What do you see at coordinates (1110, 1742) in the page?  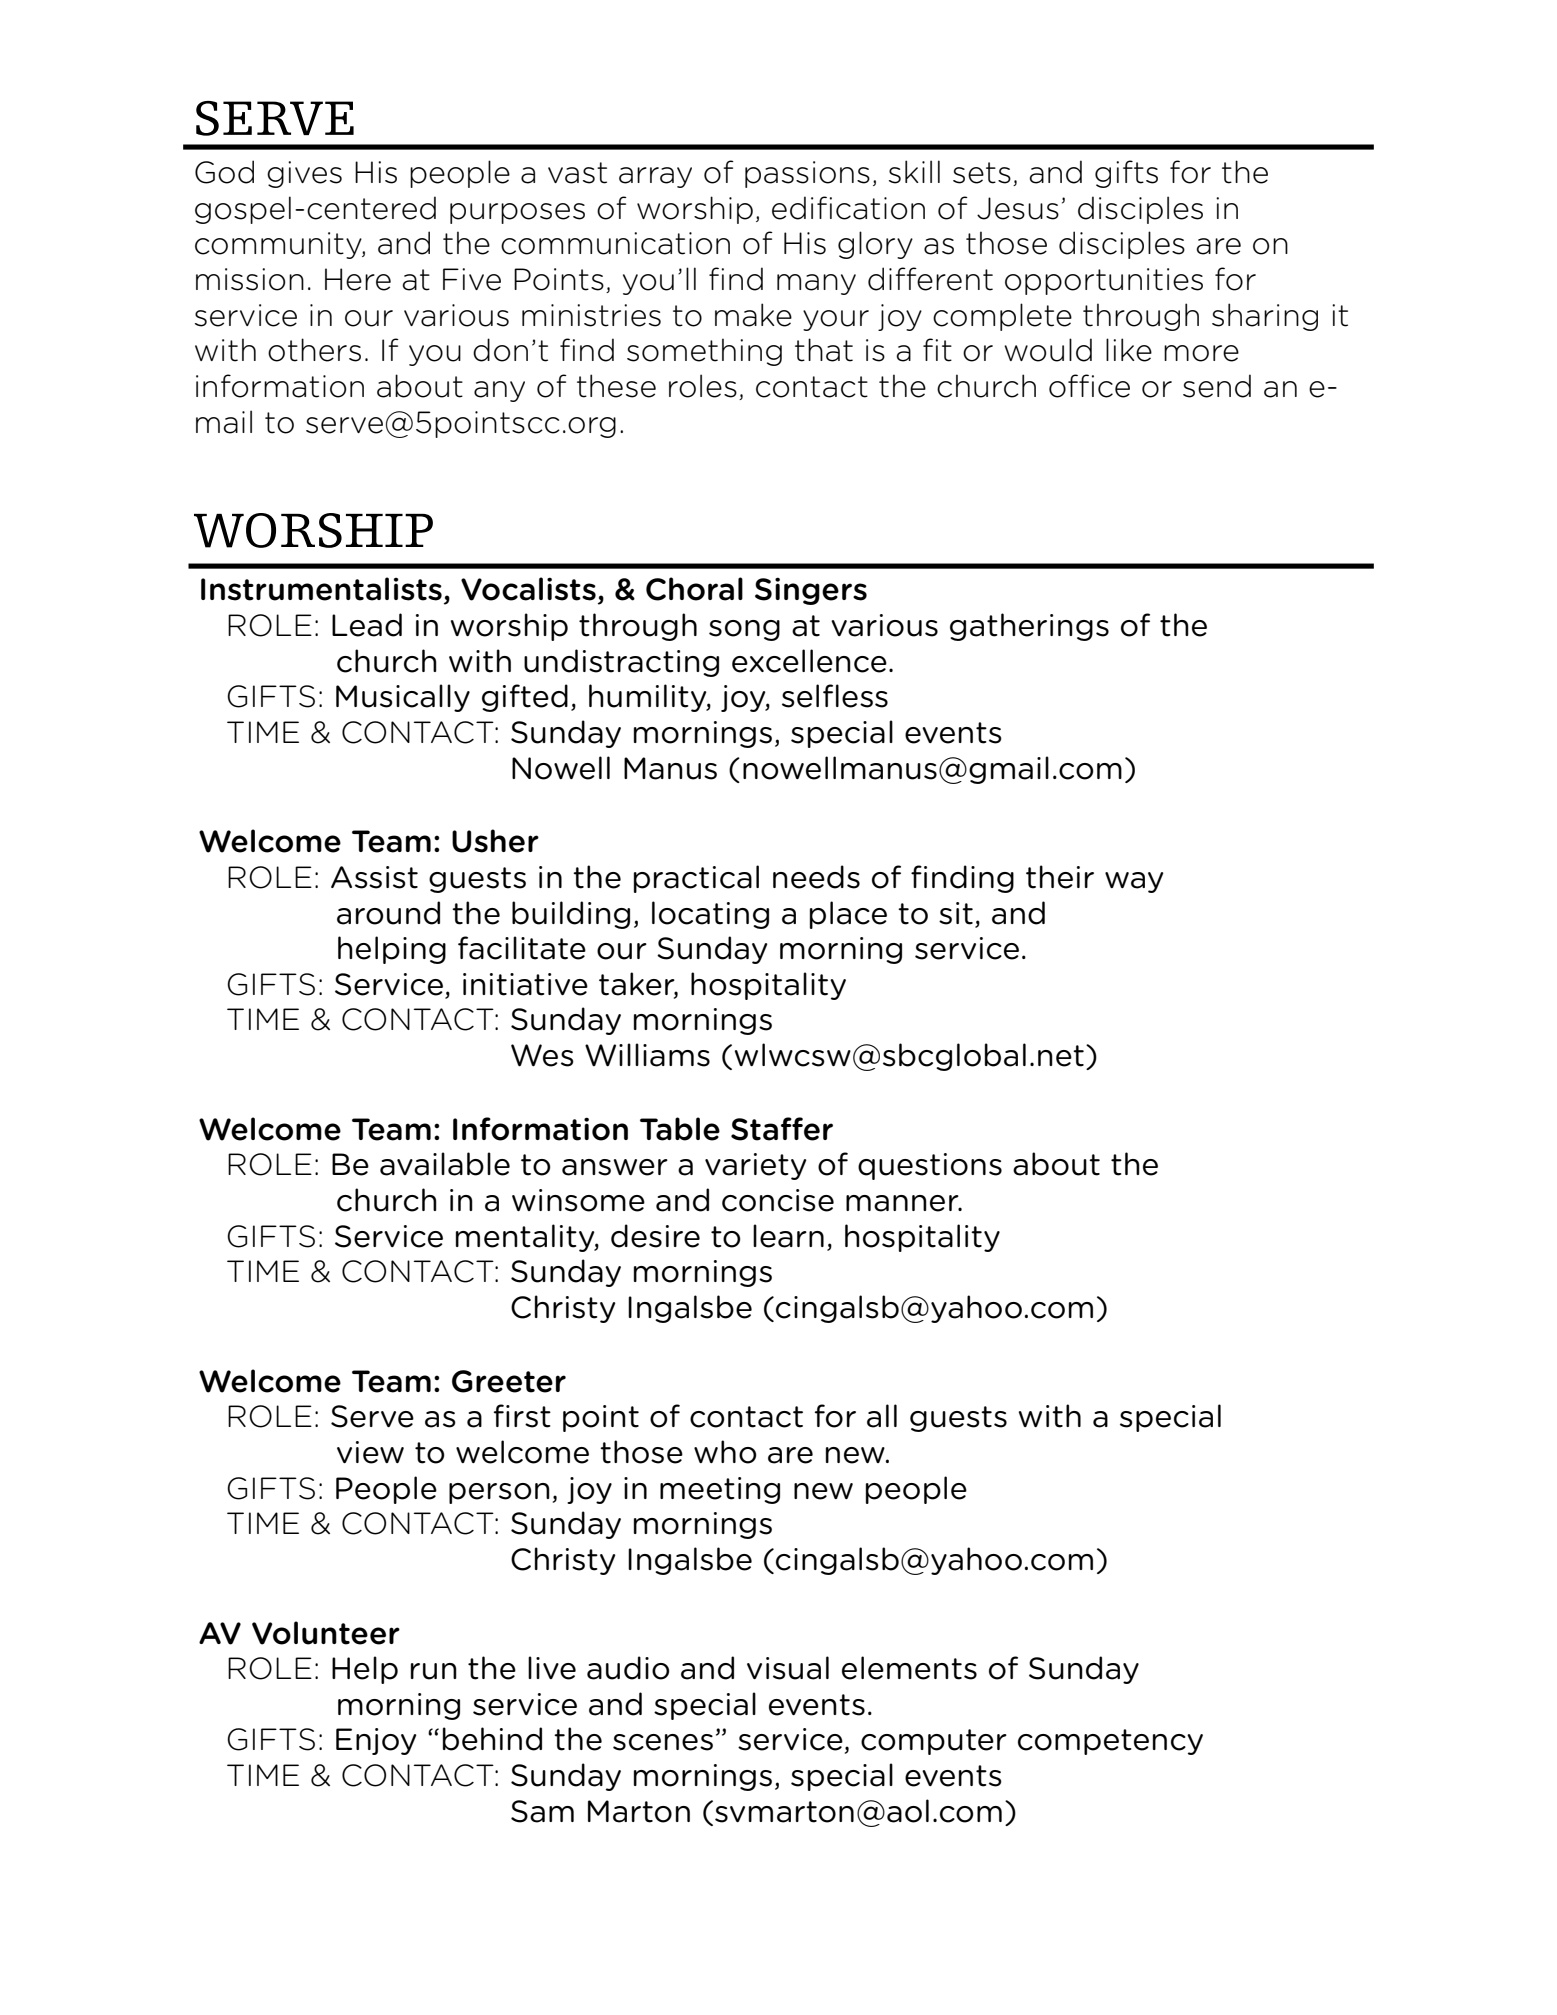 I see `competency` at bounding box center [1110, 1742].
